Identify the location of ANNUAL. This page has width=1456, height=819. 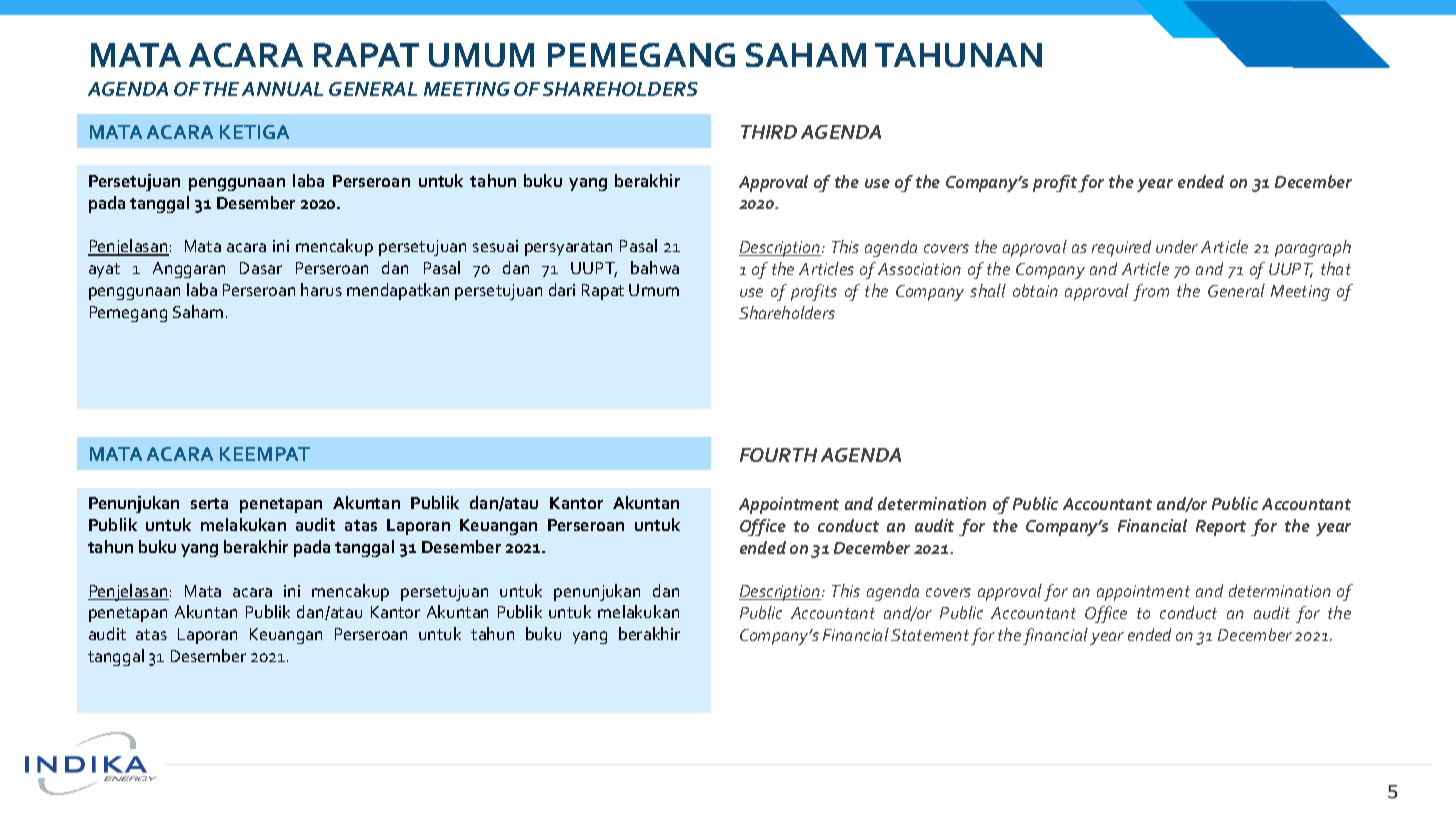
(282, 89).
